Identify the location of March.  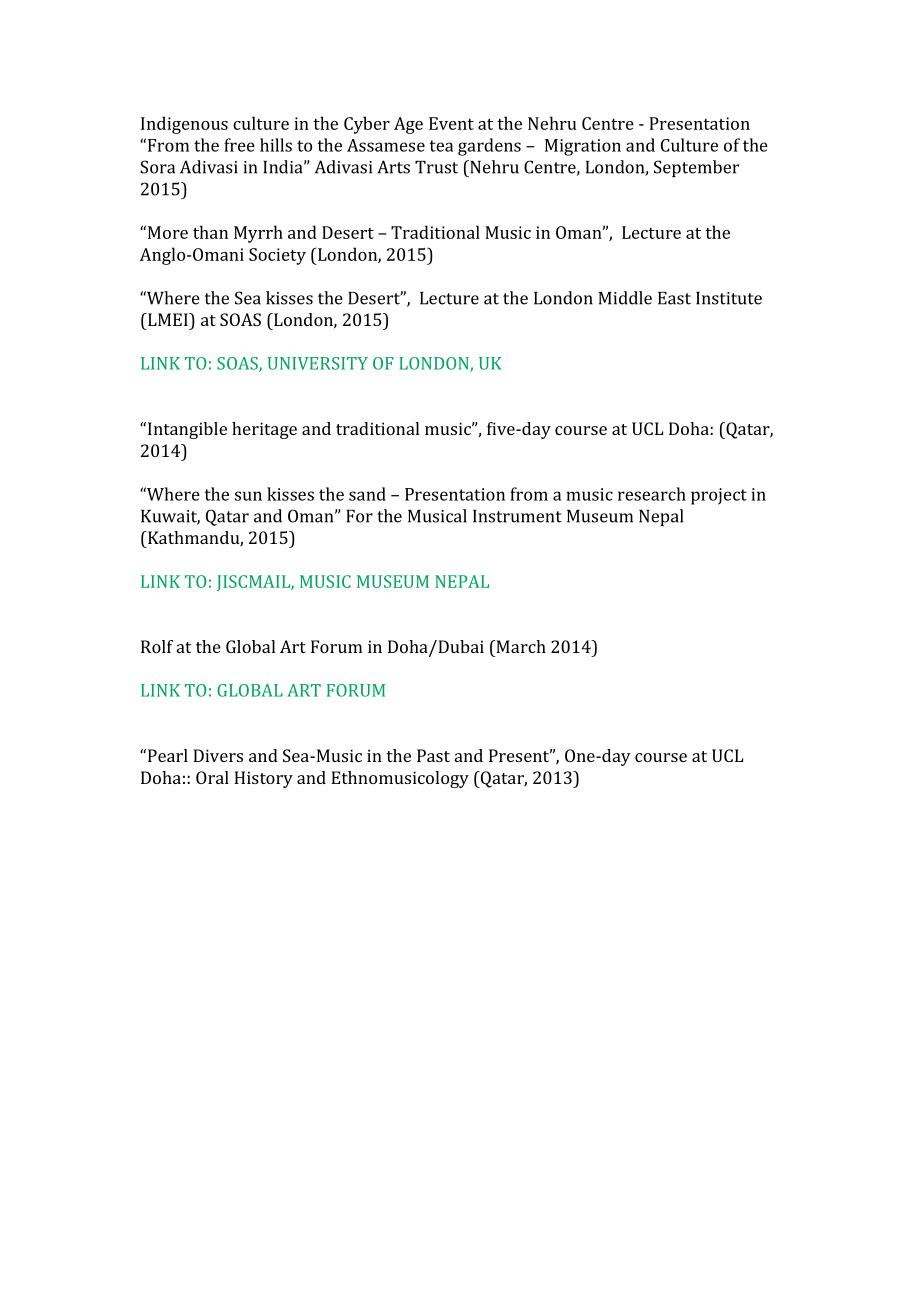
(520, 646).
